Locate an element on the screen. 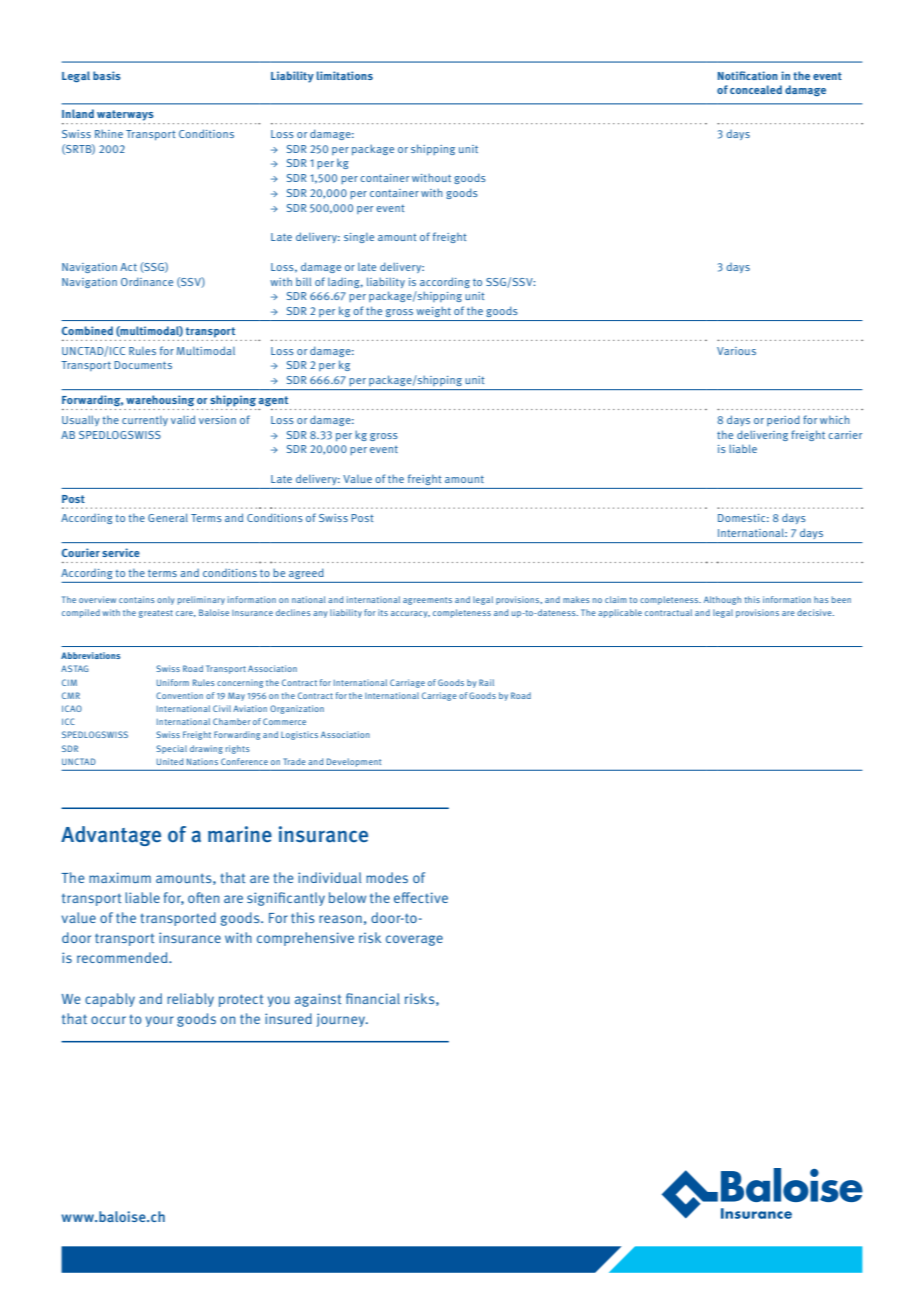 This screenshot has width=924, height=1308. warehousing is located at coordinates (160, 400).
